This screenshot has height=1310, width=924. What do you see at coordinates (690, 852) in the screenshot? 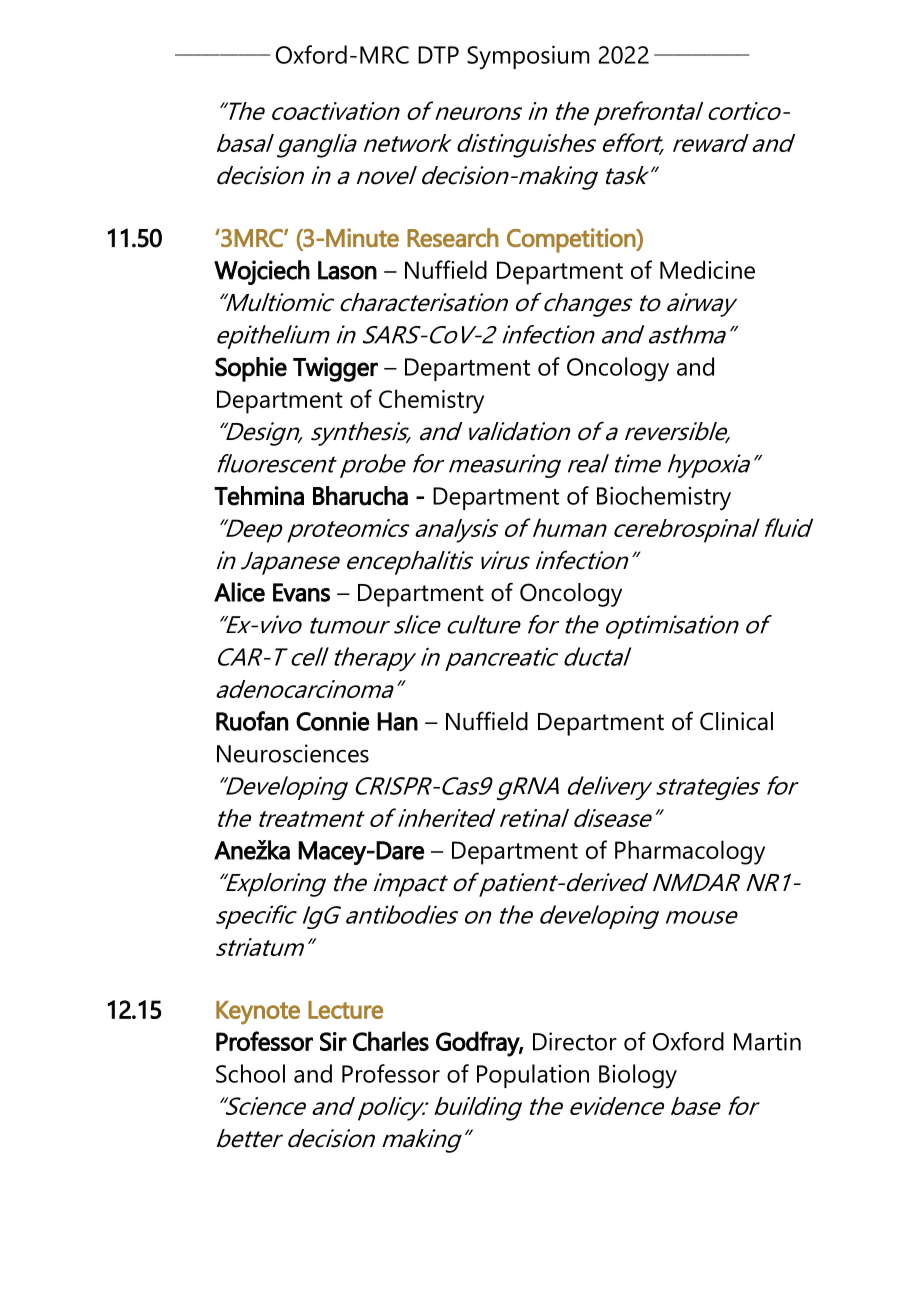
I see `Pharmacology` at bounding box center [690, 852].
